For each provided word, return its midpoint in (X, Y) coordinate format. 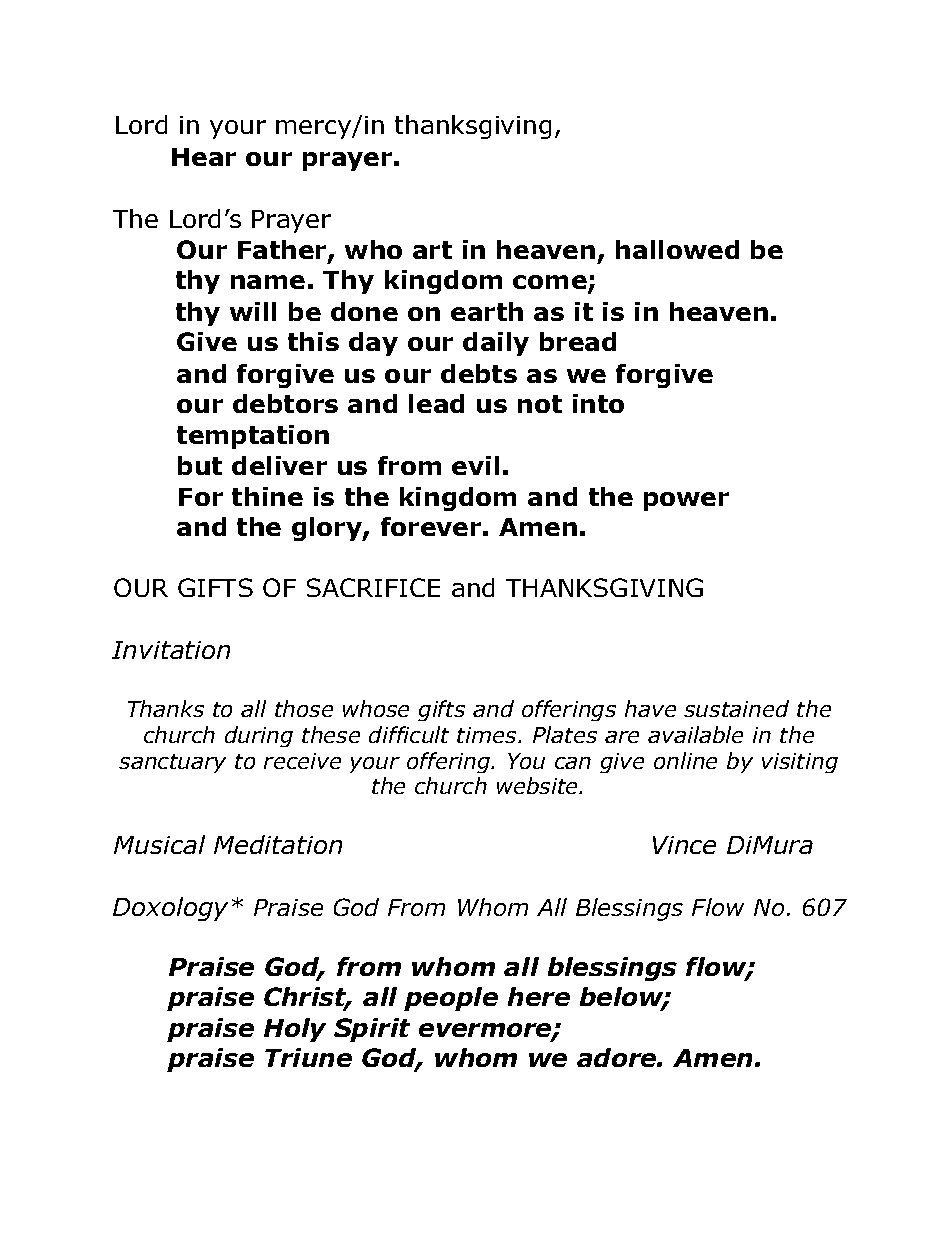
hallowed (677, 249)
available (695, 734)
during (259, 736)
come (551, 283)
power (686, 501)
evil (475, 465)
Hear (204, 157)
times (488, 735)
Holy (295, 1030)
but (200, 465)
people (451, 999)
